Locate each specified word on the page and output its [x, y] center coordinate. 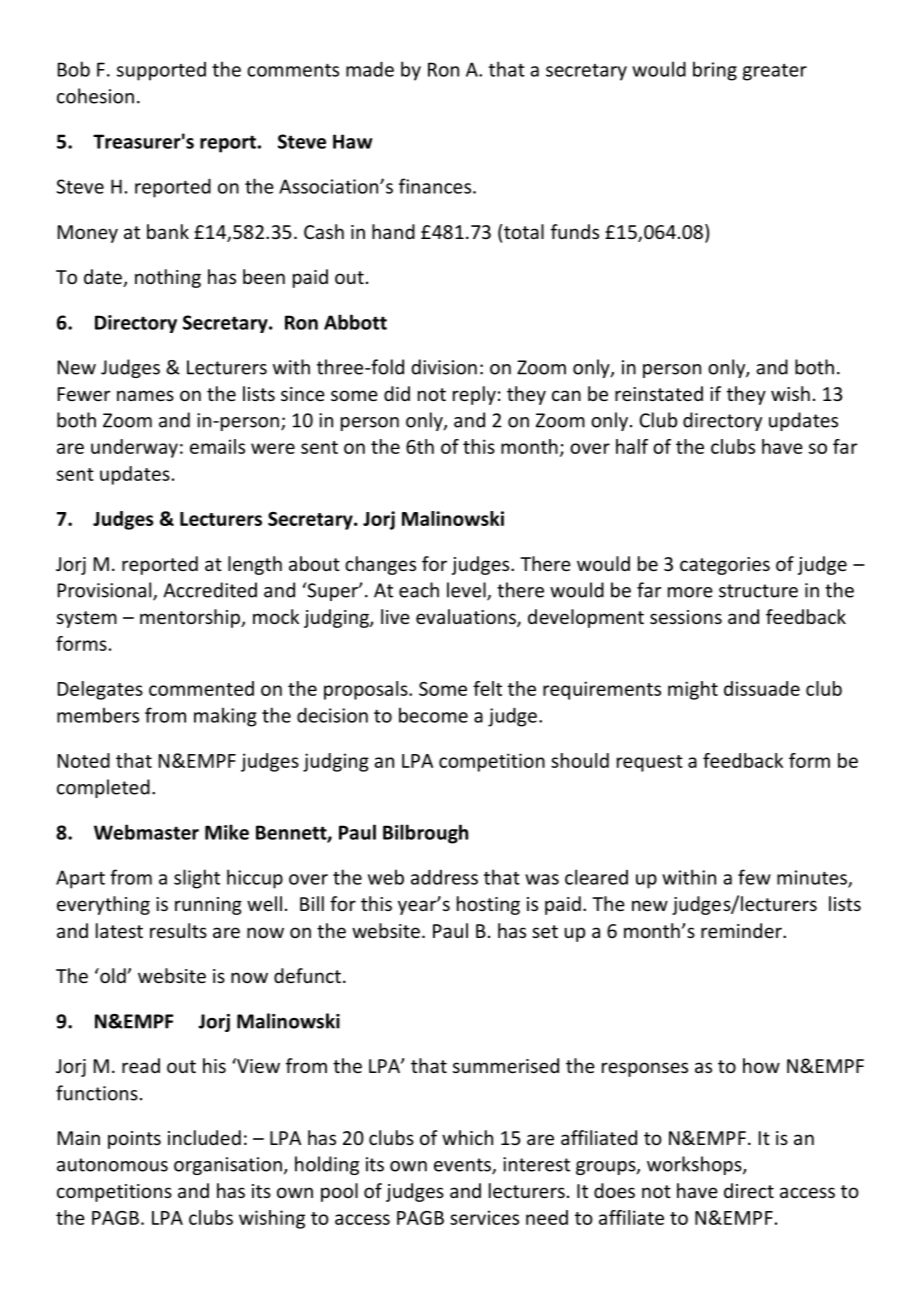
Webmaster [146, 832]
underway [134, 448]
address [444, 877]
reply [474, 395]
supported [161, 71]
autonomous [112, 1165]
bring [715, 71]
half [632, 446]
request [650, 763]
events [463, 1166]
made [370, 69]
